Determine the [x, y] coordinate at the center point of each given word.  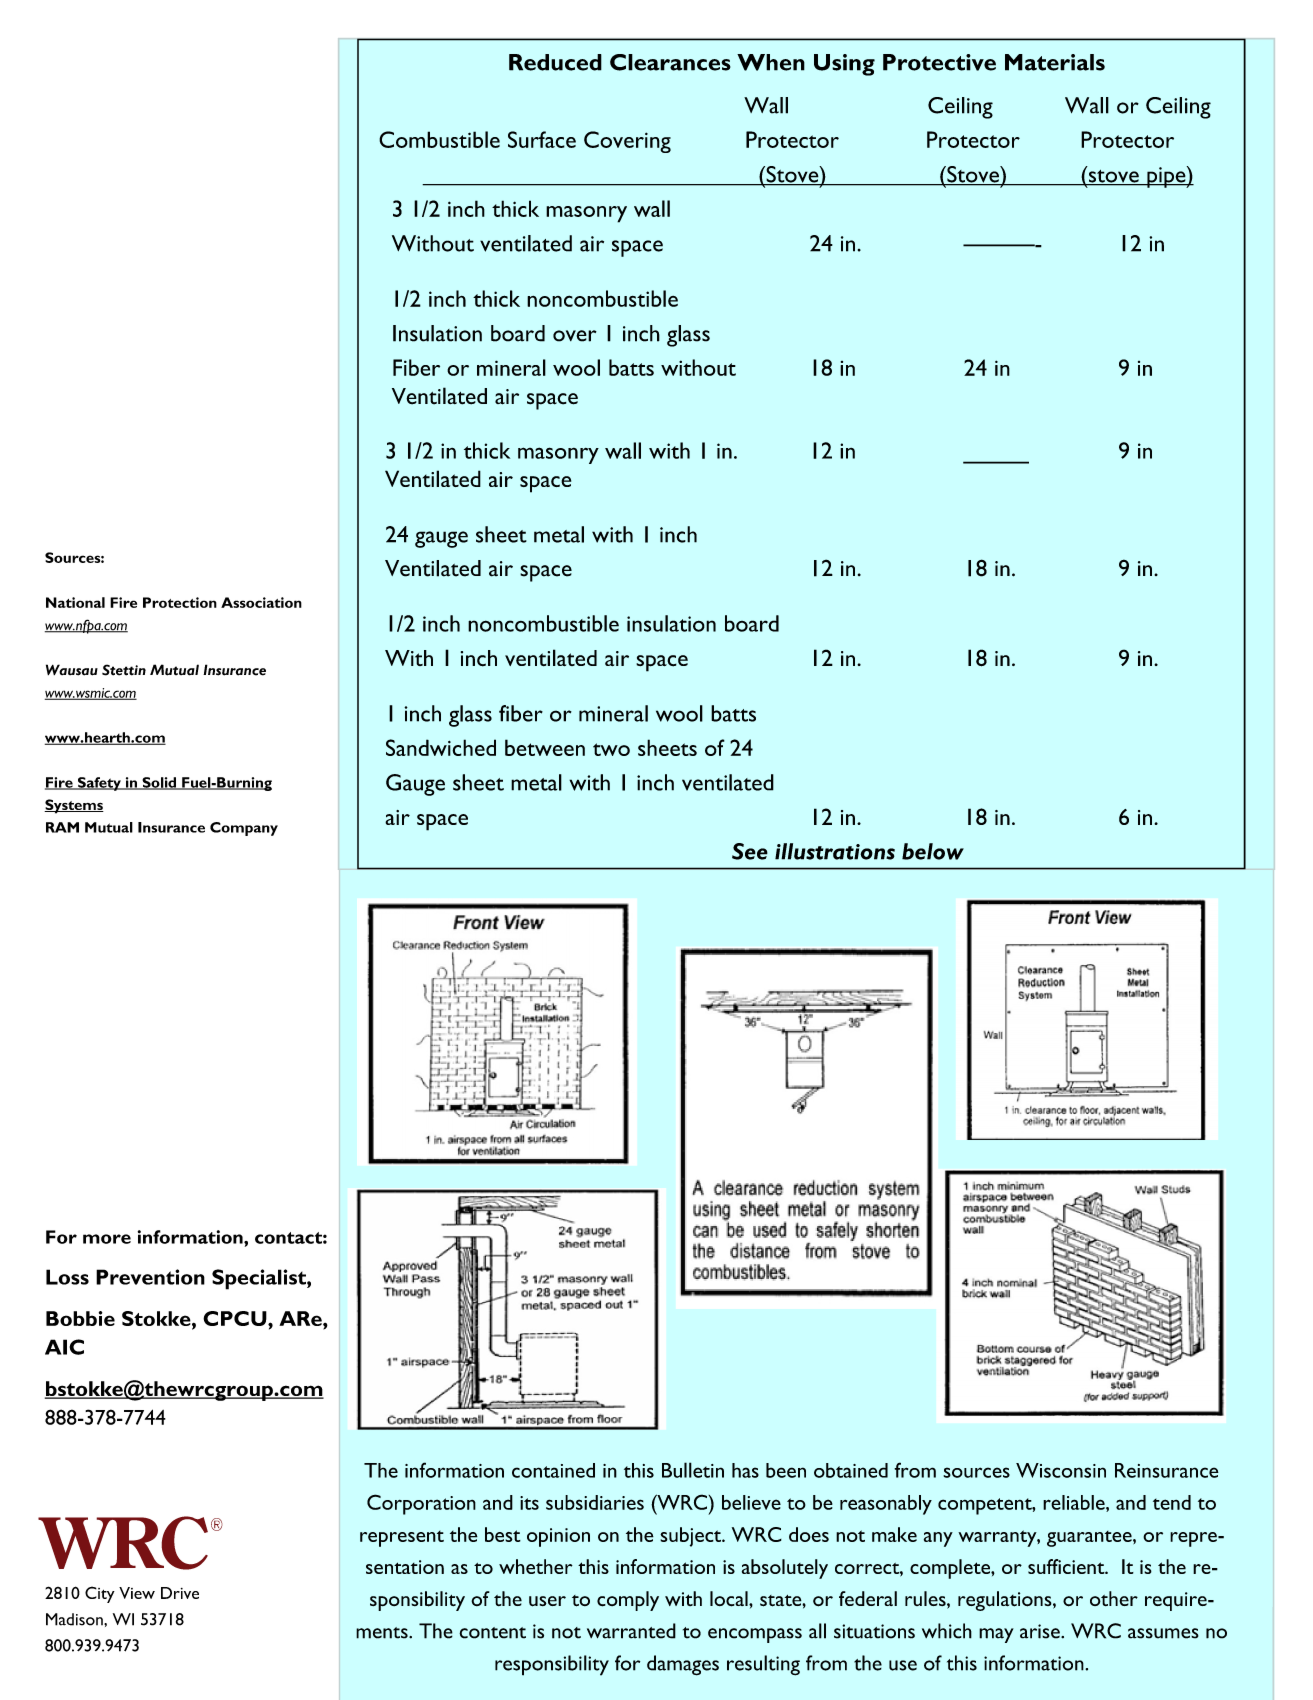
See [750, 851]
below [933, 851]
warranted [631, 1631]
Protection [180, 602]
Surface [542, 139]
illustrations [835, 851]
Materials [1055, 62]
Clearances [670, 62]
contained [553, 1470]
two [611, 749]
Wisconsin [1061, 1470]
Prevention [150, 1277]
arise [1041, 1631]
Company [244, 829]
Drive [180, 1593]
